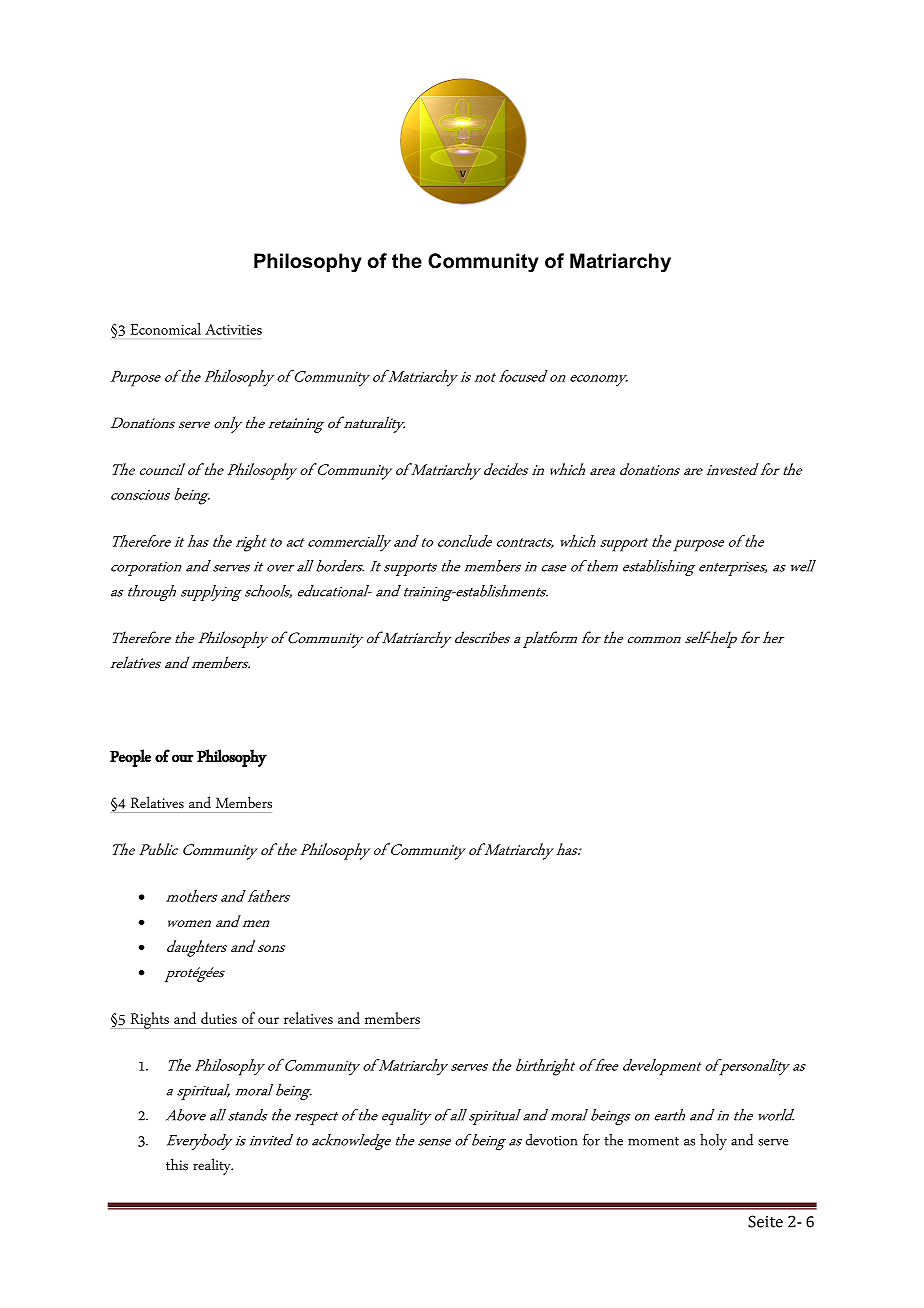  Describe the element at coordinates (177, 1164) in the document. I see `this` at that location.
